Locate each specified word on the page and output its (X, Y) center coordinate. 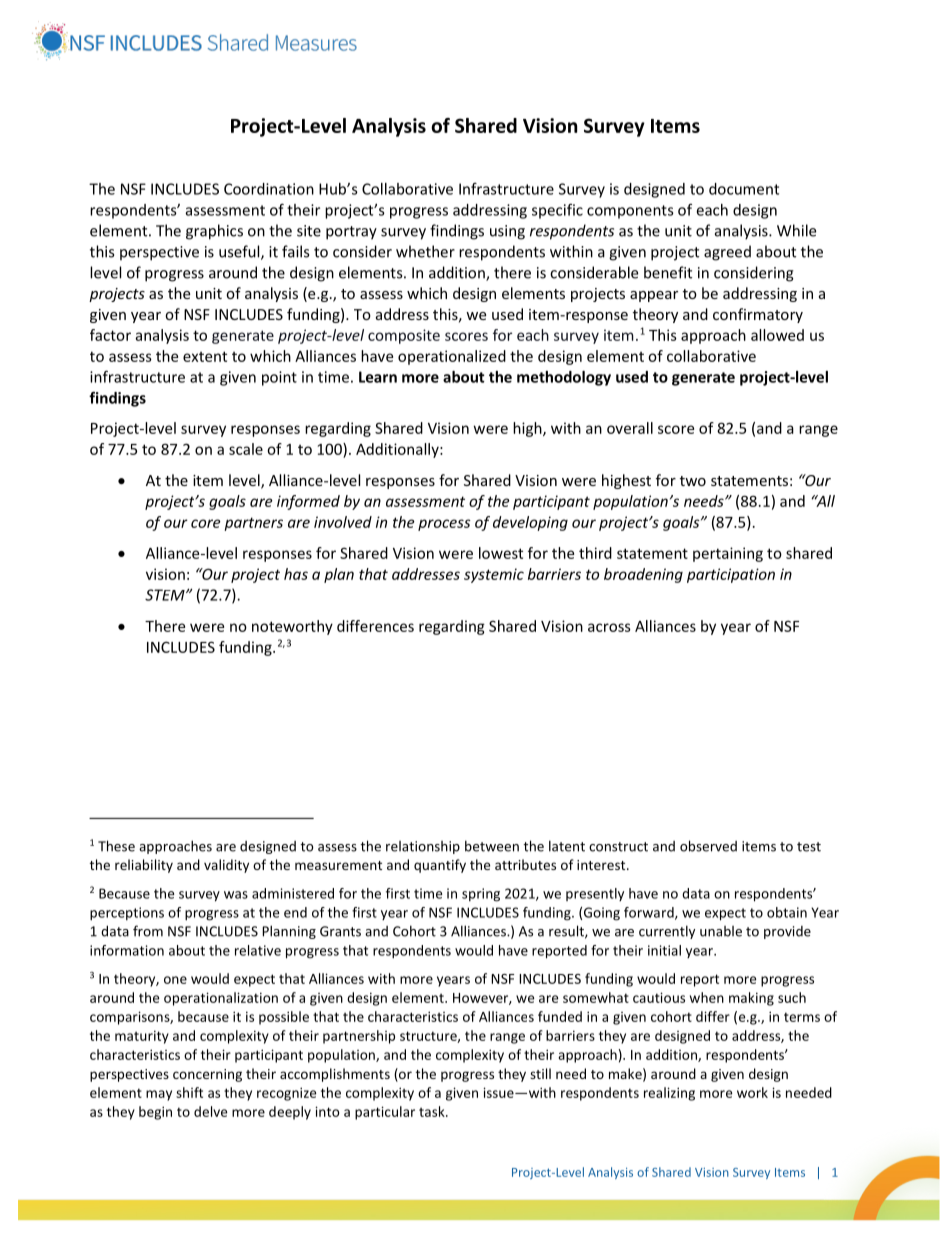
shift (189, 1092)
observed (708, 846)
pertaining (728, 554)
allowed (777, 335)
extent (205, 356)
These (116, 846)
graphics (214, 232)
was (236, 895)
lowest (501, 553)
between (492, 846)
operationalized (452, 357)
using (507, 232)
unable (721, 931)
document (744, 189)
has (296, 574)
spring (481, 895)
